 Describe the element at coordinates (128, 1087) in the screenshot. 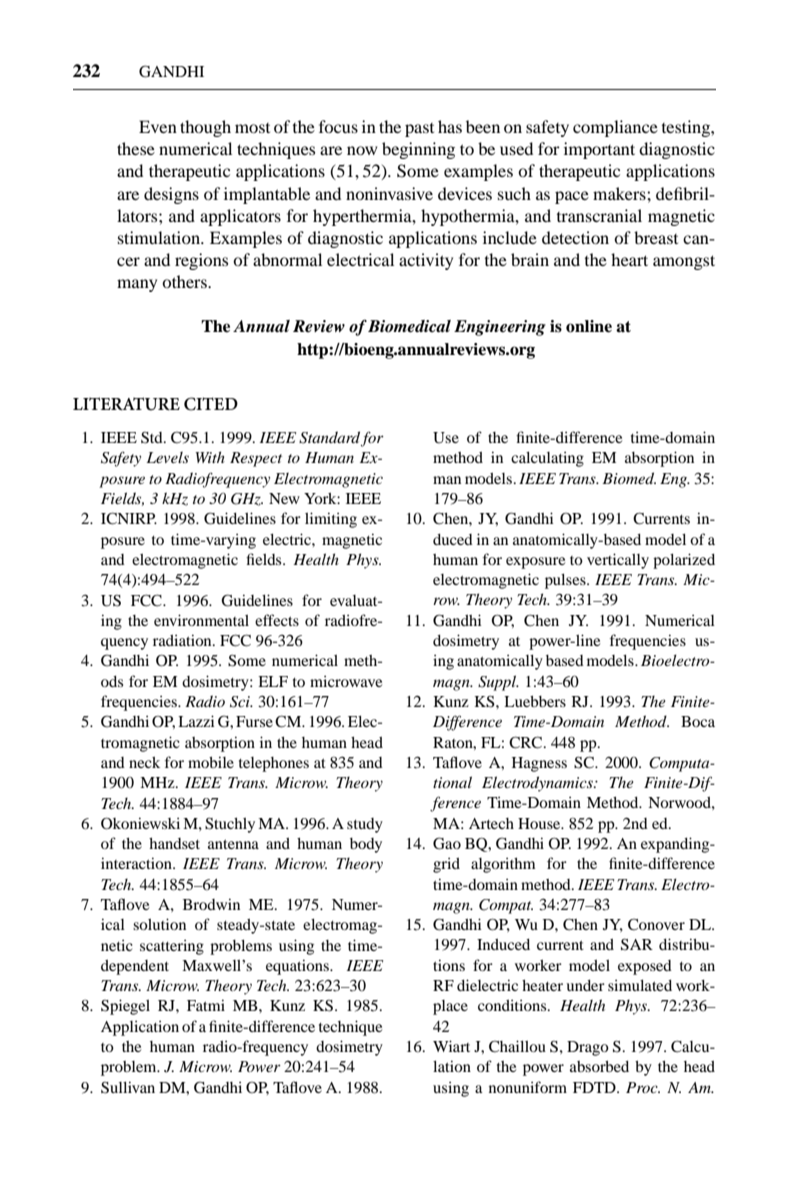

I see `Sullivan` at that location.
